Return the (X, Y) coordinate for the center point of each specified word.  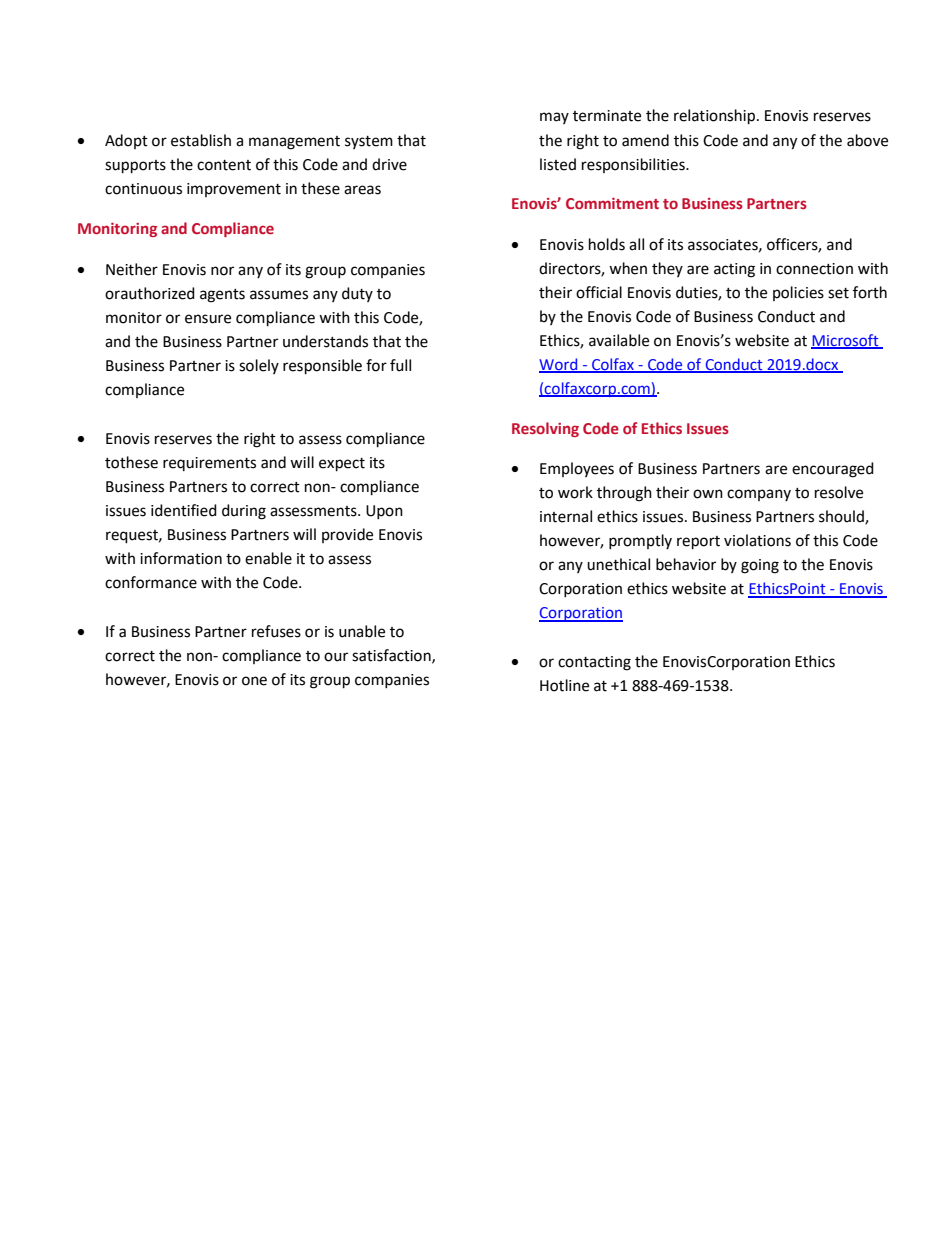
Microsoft (846, 341)
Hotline (564, 685)
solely (259, 366)
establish (201, 140)
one (254, 681)
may (554, 118)
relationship (714, 117)
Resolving (545, 429)
